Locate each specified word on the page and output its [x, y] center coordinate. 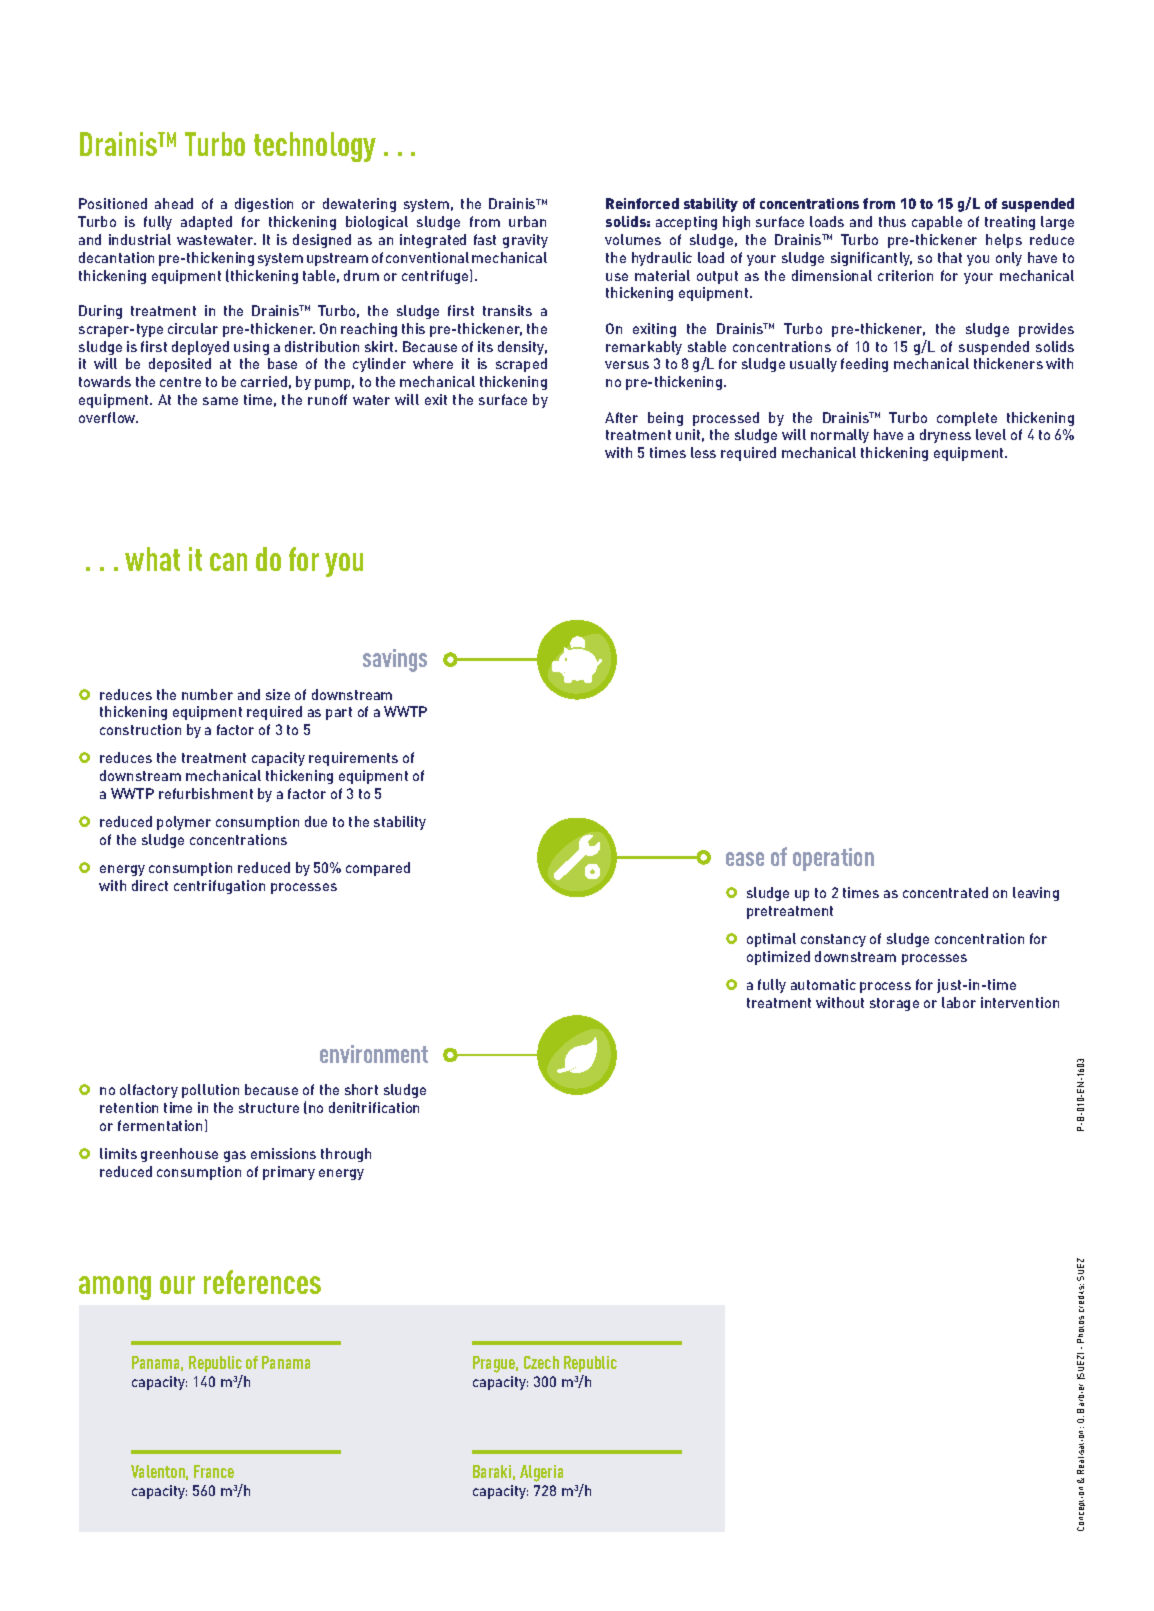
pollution [210, 1091]
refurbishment [206, 793]
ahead [174, 203]
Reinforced [642, 203]
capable [937, 223]
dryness [945, 436]
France [214, 1471]
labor [959, 1002]
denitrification [374, 1107]
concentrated [945, 892]
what [152, 559]
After [621, 417]
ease [745, 859]
